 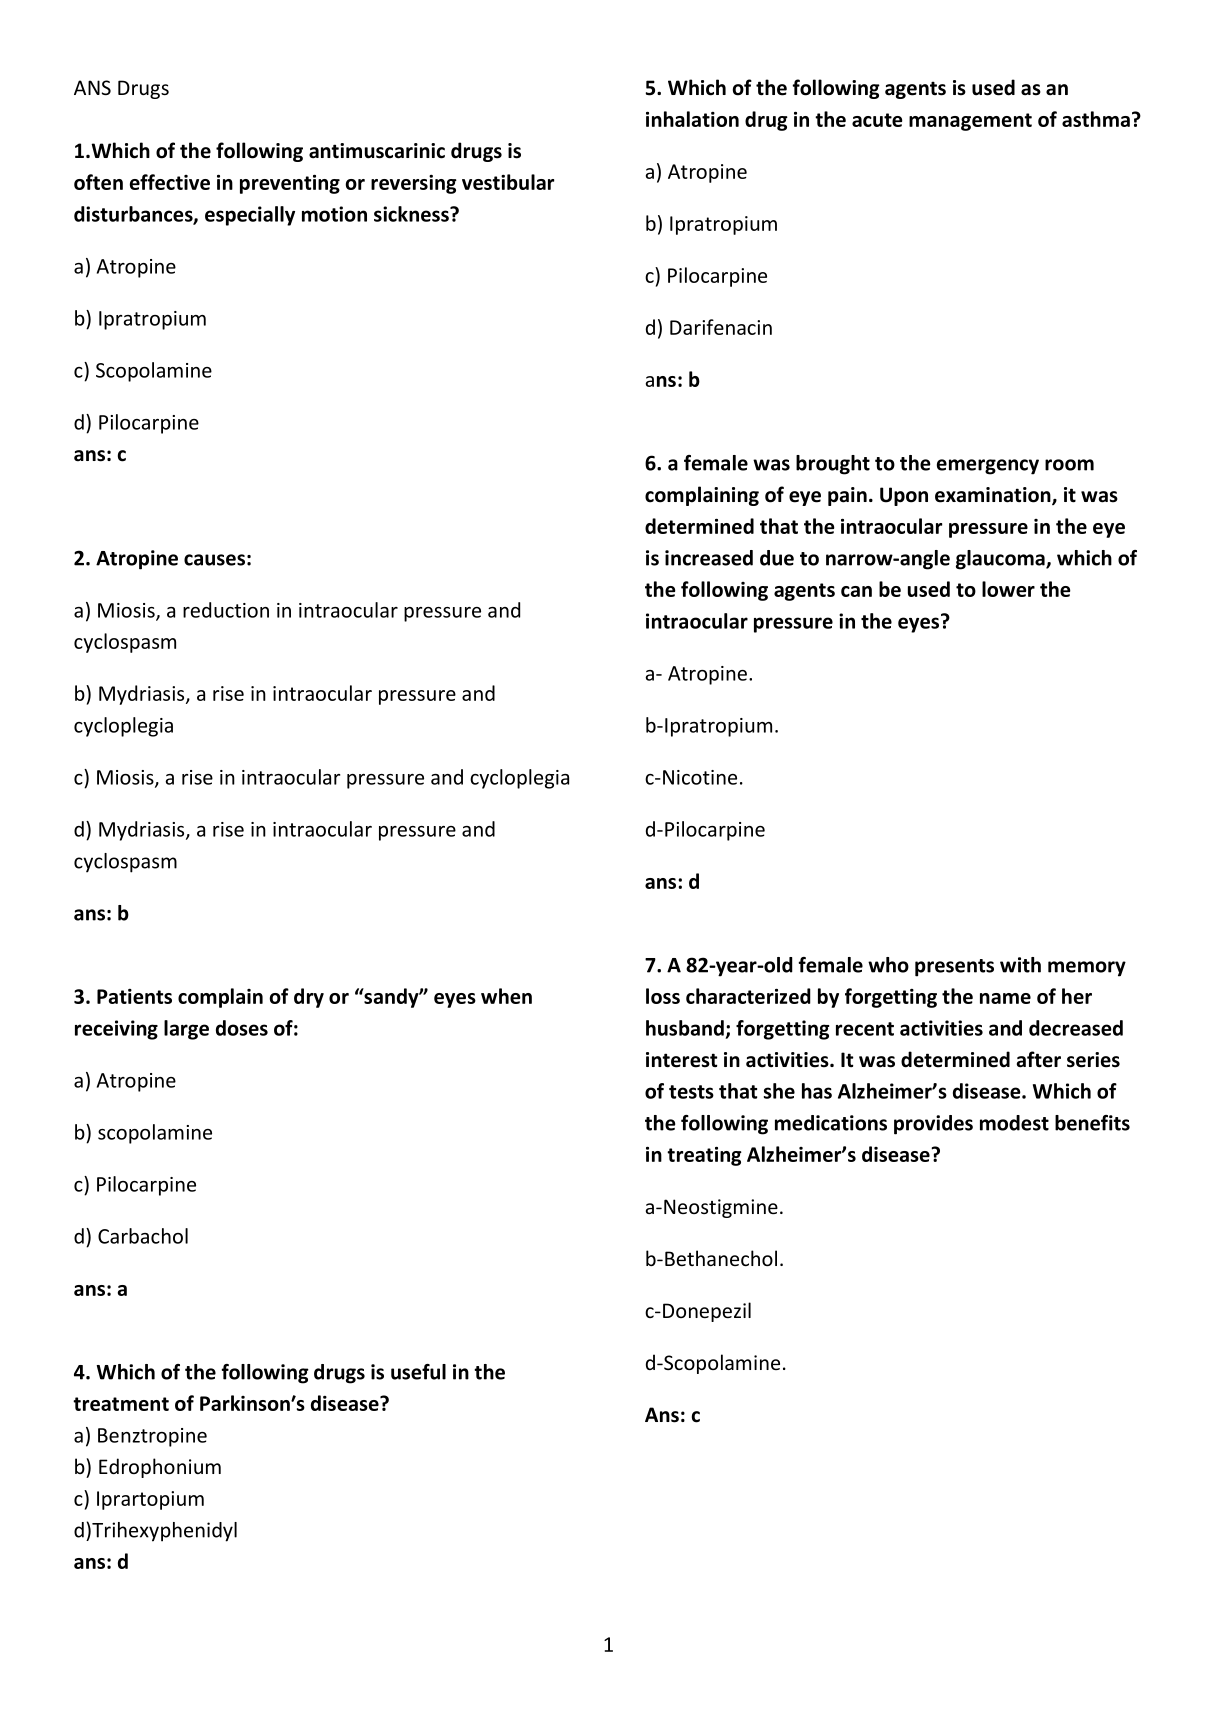 I want to click on causes, so click(x=214, y=560).
